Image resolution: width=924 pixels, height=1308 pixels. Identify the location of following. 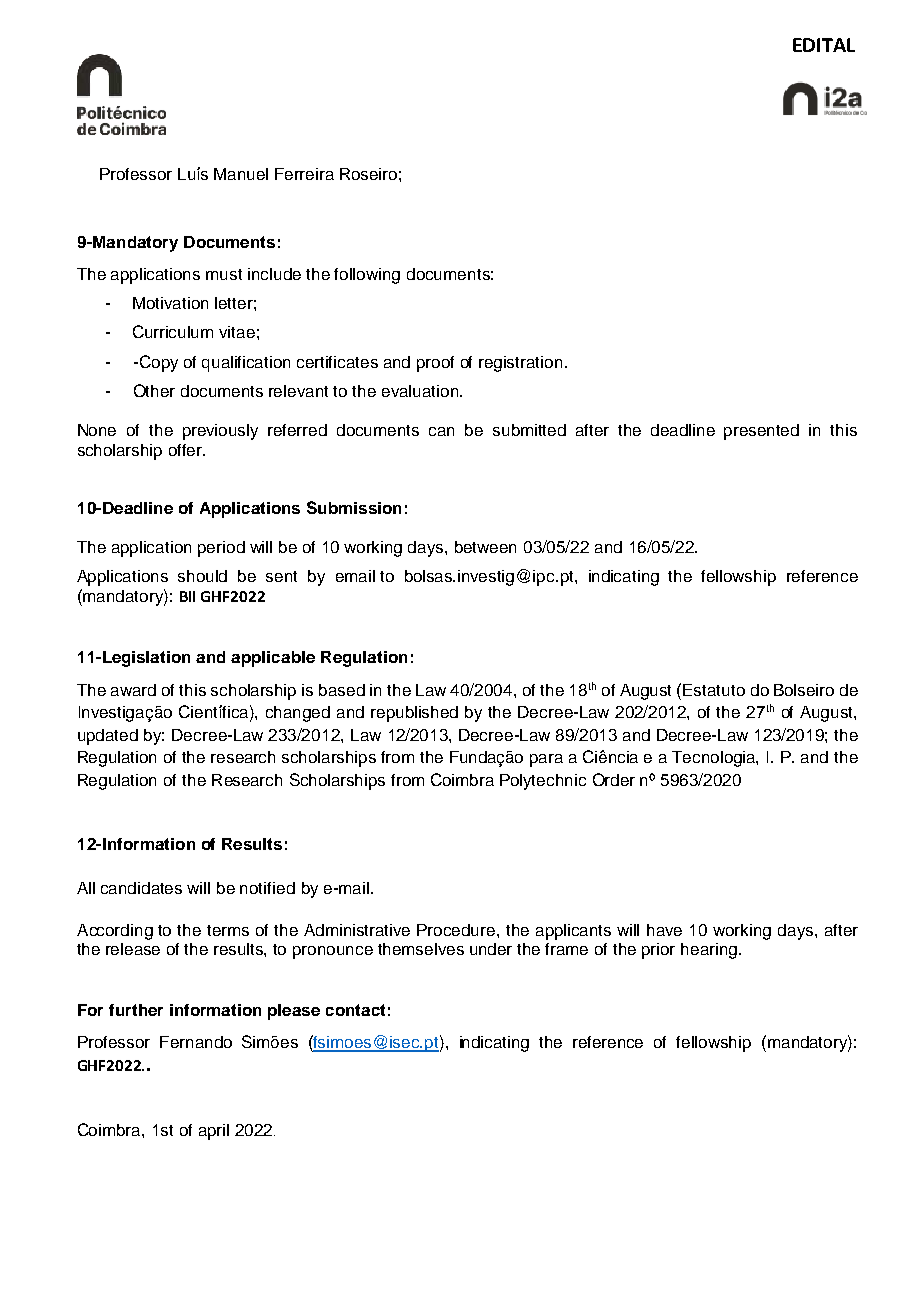
(367, 276).
